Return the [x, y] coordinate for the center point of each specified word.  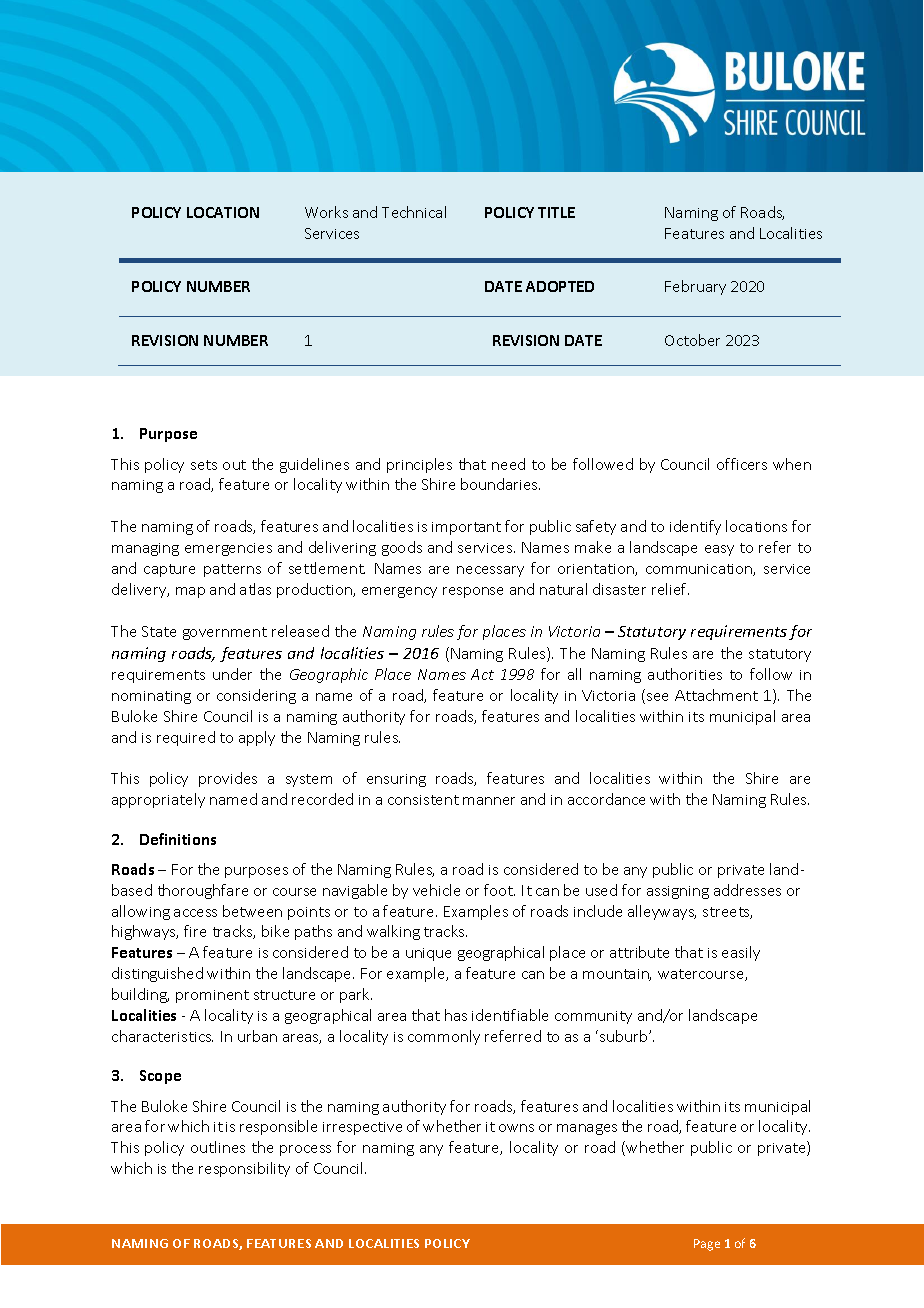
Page [707, 1245]
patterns [232, 570]
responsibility [244, 1169]
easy [719, 550]
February [695, 287]
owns [516, 1128]
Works [326, 212]
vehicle [436, 890]
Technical [414, 212]
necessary [490, 571]
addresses [747, 890]
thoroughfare [203, 891]
